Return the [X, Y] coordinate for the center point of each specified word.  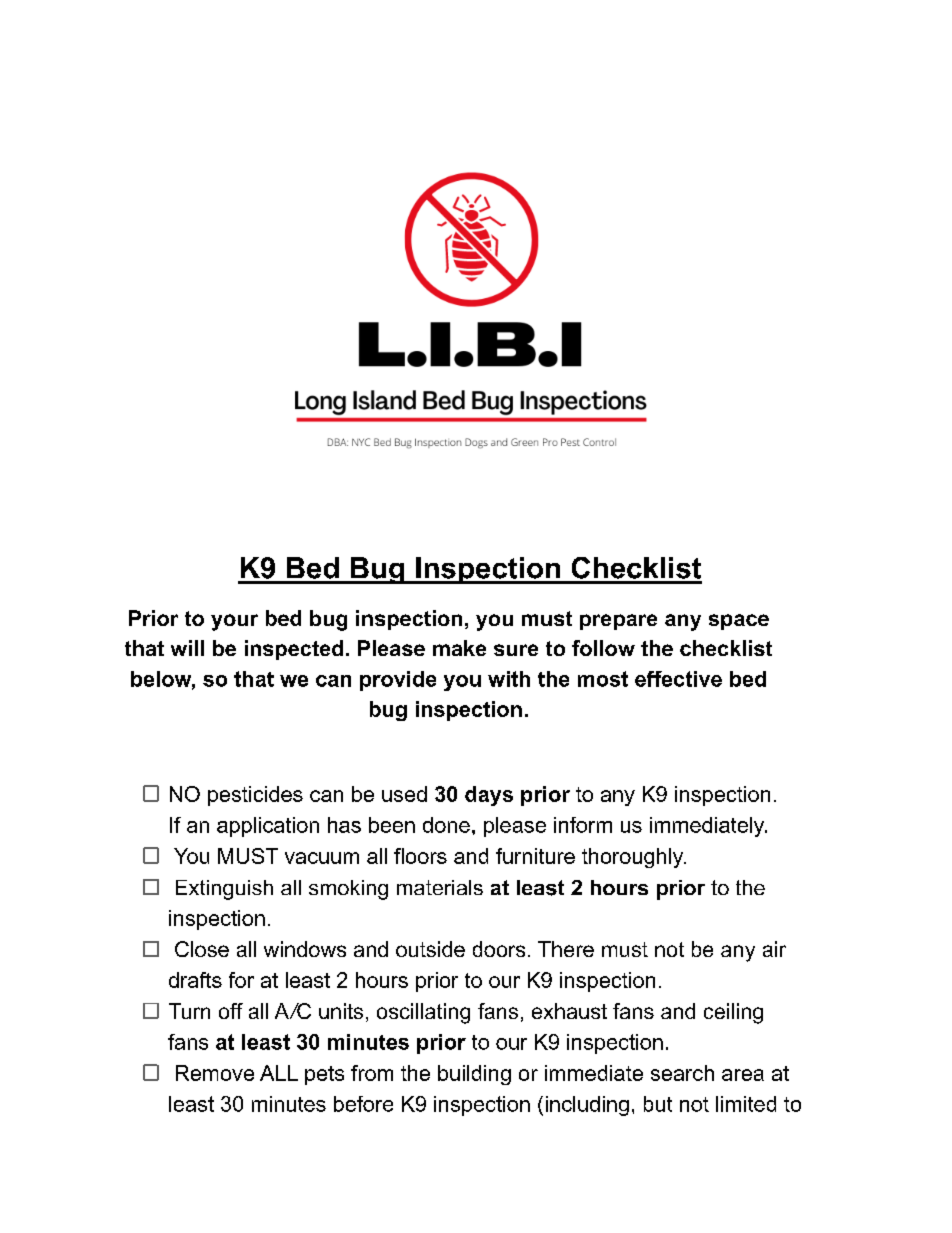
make [459, 648]
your [234, 622]
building [474, 1075]
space [739, 622]
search [682, 1073]
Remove [215, 1073]
